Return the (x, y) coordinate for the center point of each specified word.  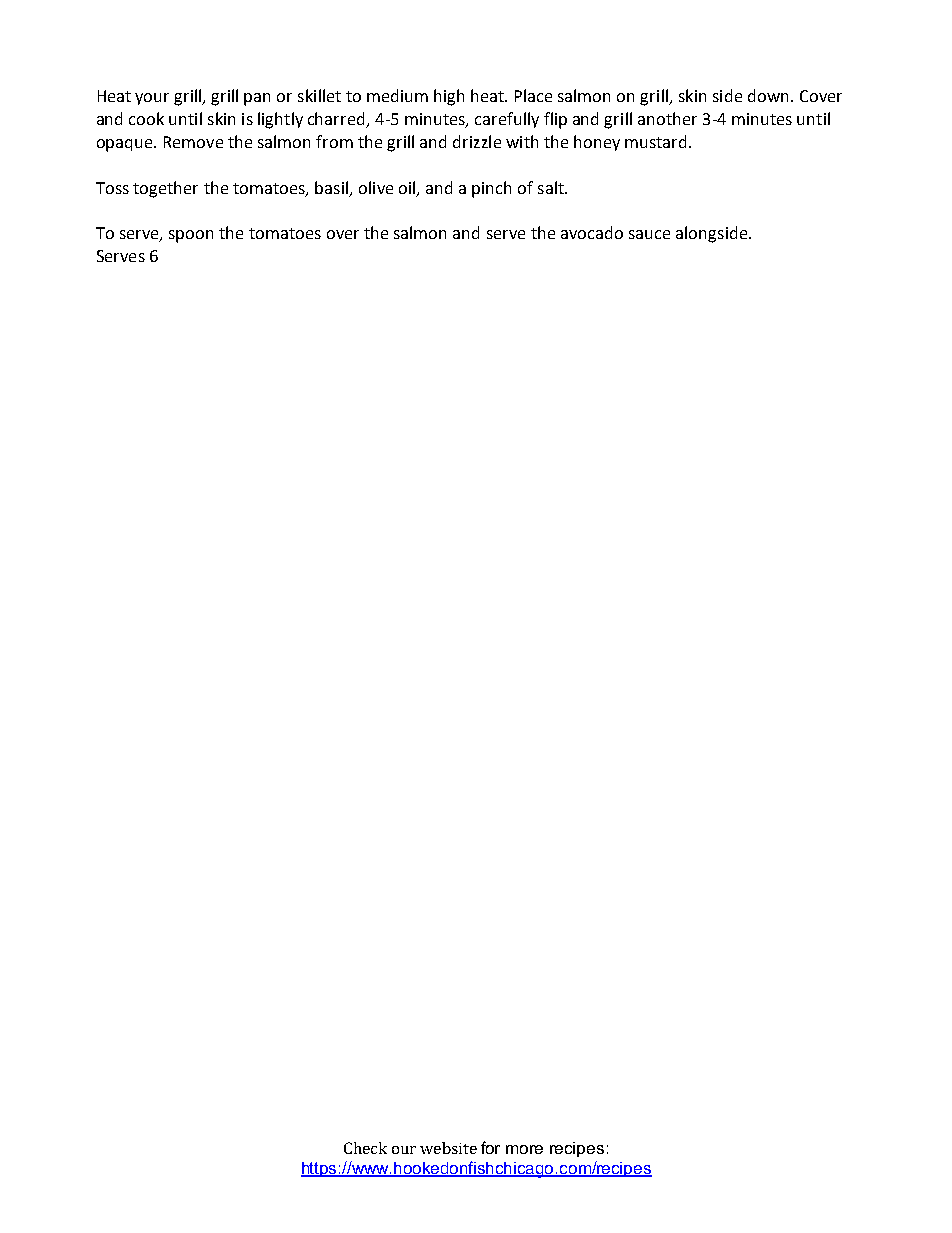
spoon (191, 236)
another (667, 118)
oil (408, 188)
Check (365, 1148)
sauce (649, 234)
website (448, 1148)
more (524, 1149)
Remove (193, 142)
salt (552, 187)
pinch (491, 189)
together (165, 189)
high (449, 97)
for (490, 1147)
